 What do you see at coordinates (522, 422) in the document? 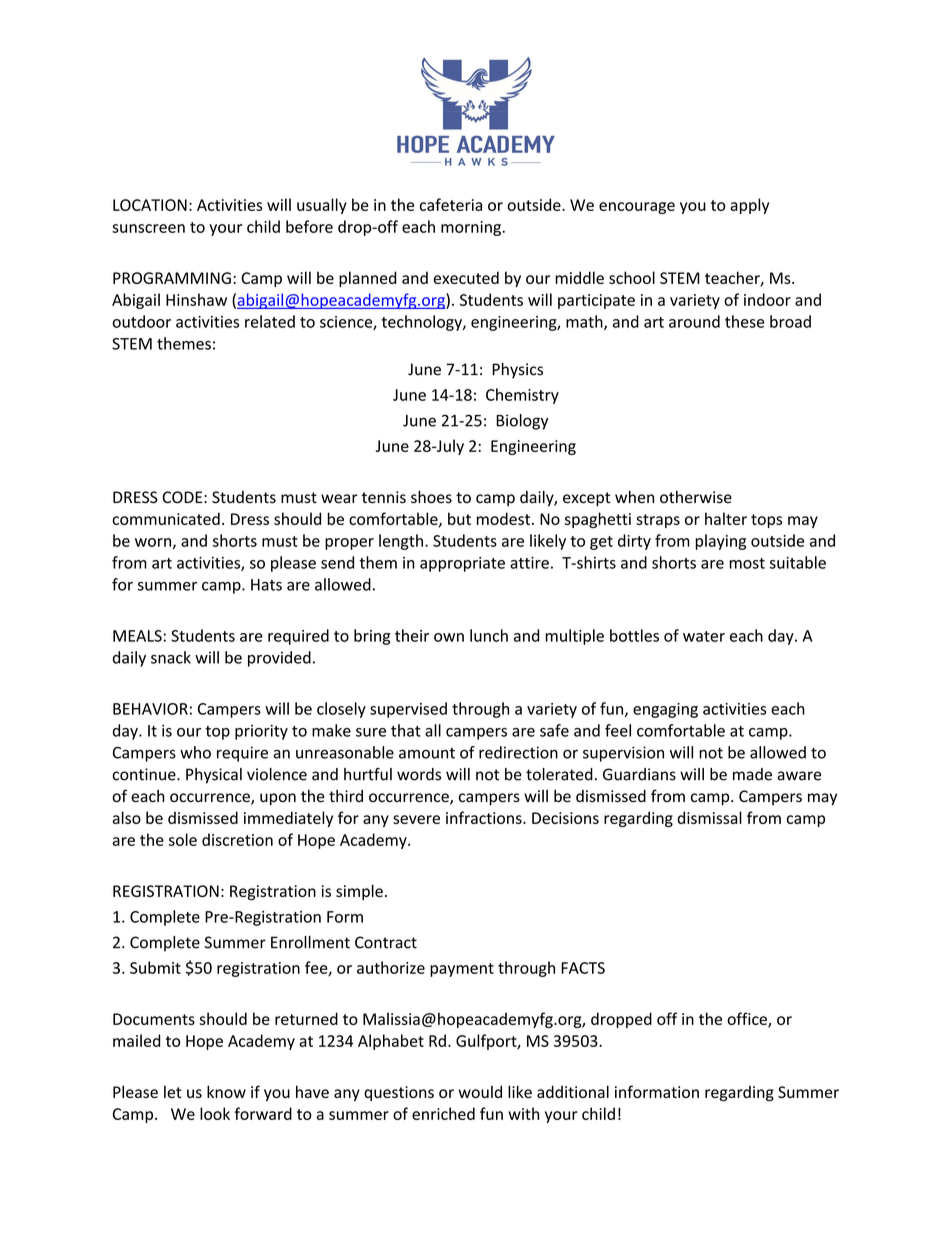
I see `Biology` at bounding box center [522, 422].
